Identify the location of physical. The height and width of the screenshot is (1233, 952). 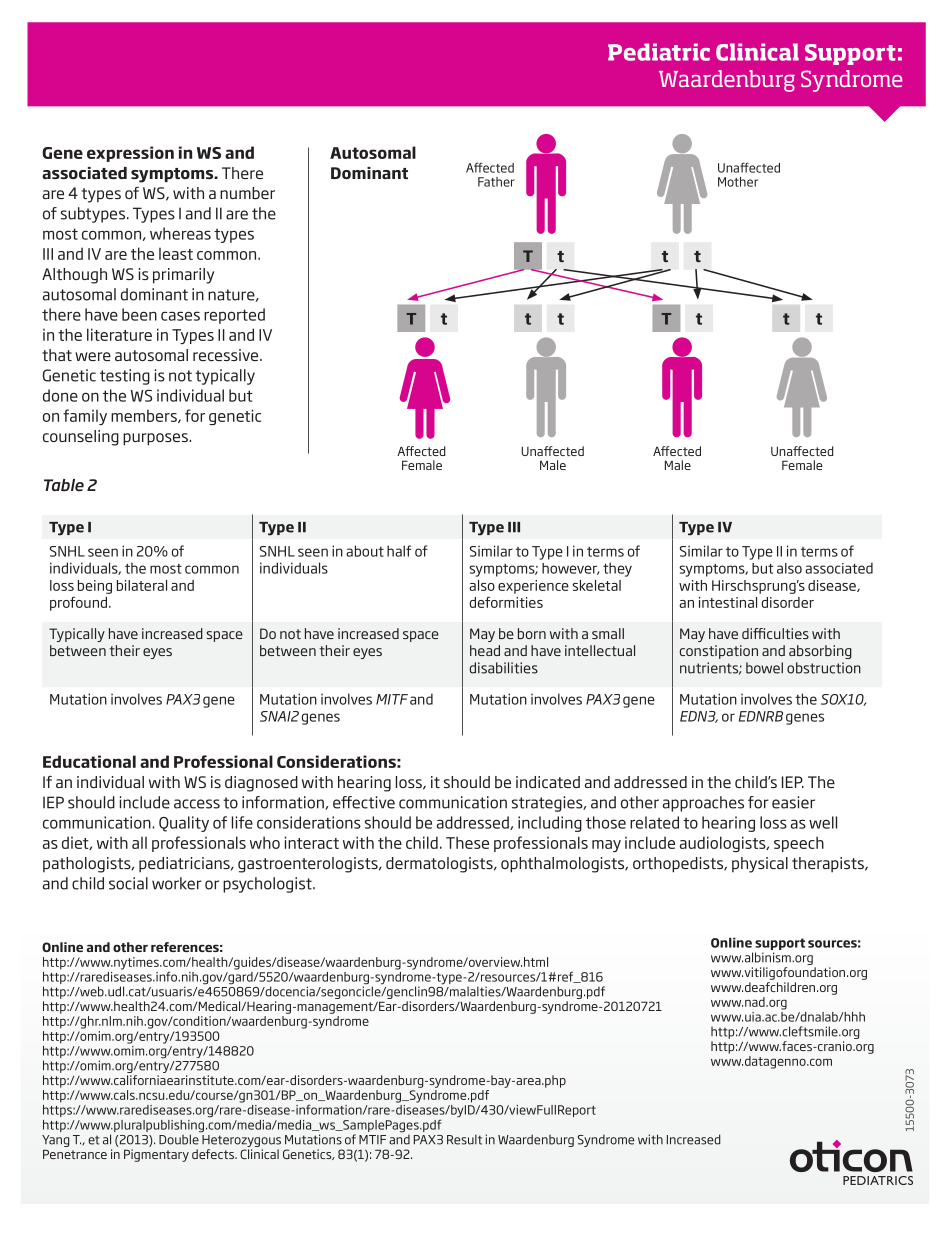
(760, 865).
